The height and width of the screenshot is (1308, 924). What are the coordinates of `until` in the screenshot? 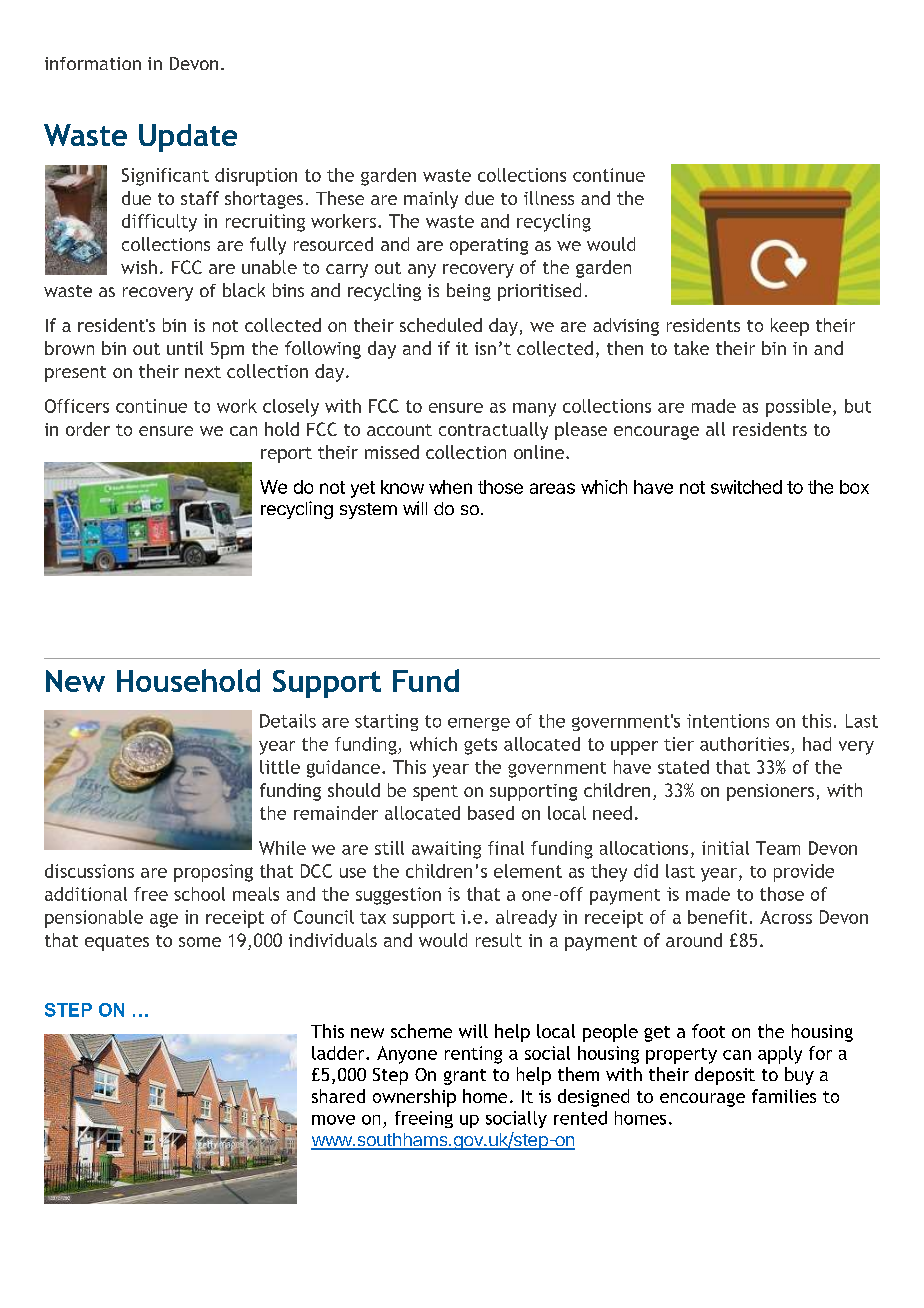 It's located at (185, 348).
